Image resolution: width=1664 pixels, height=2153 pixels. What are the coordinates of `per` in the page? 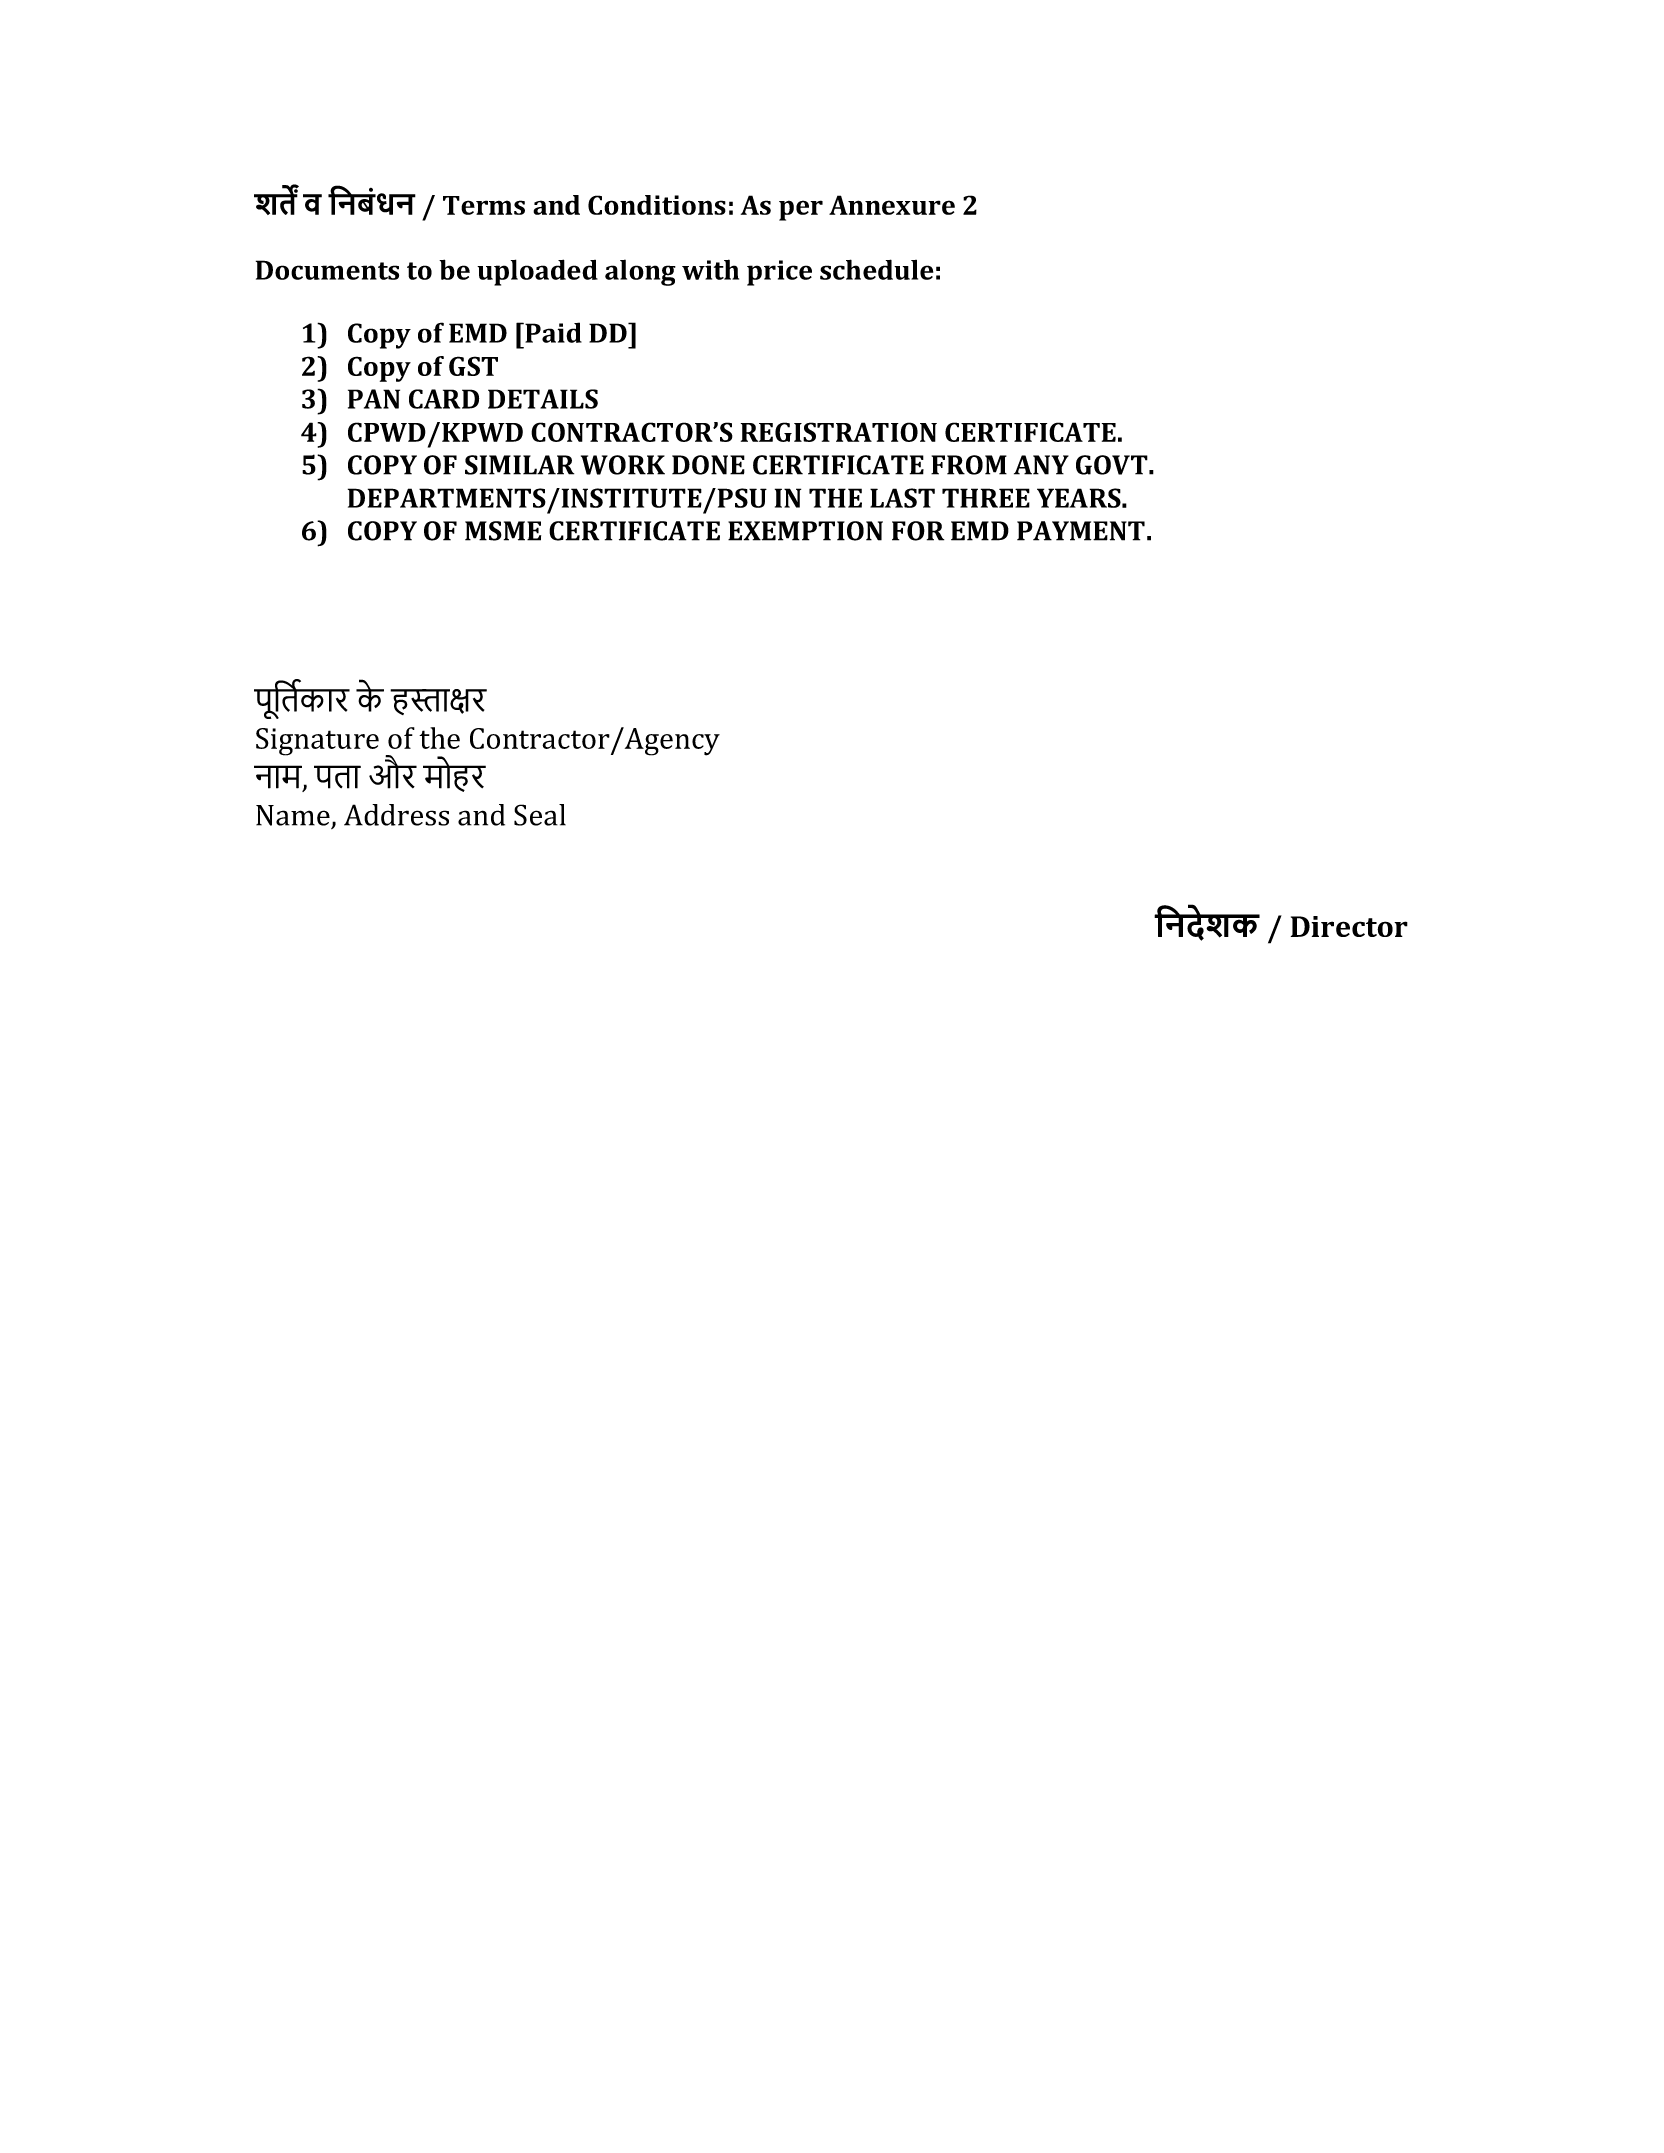 It's located at (801, 210).
